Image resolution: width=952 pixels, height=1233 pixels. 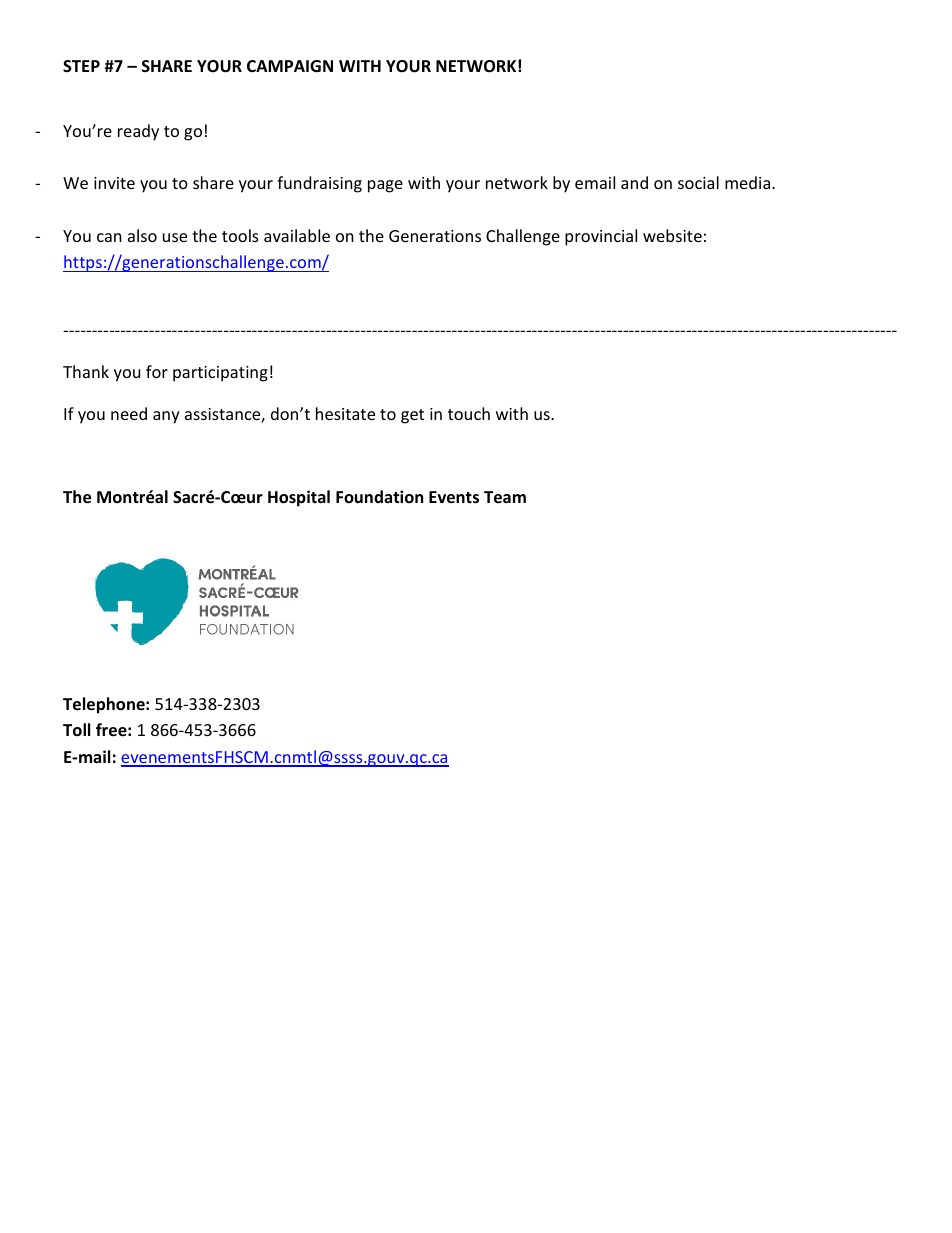 What do you see at coordinates (81, 66) in the image?
I see `STEP` at bounding box center [81, 66].
